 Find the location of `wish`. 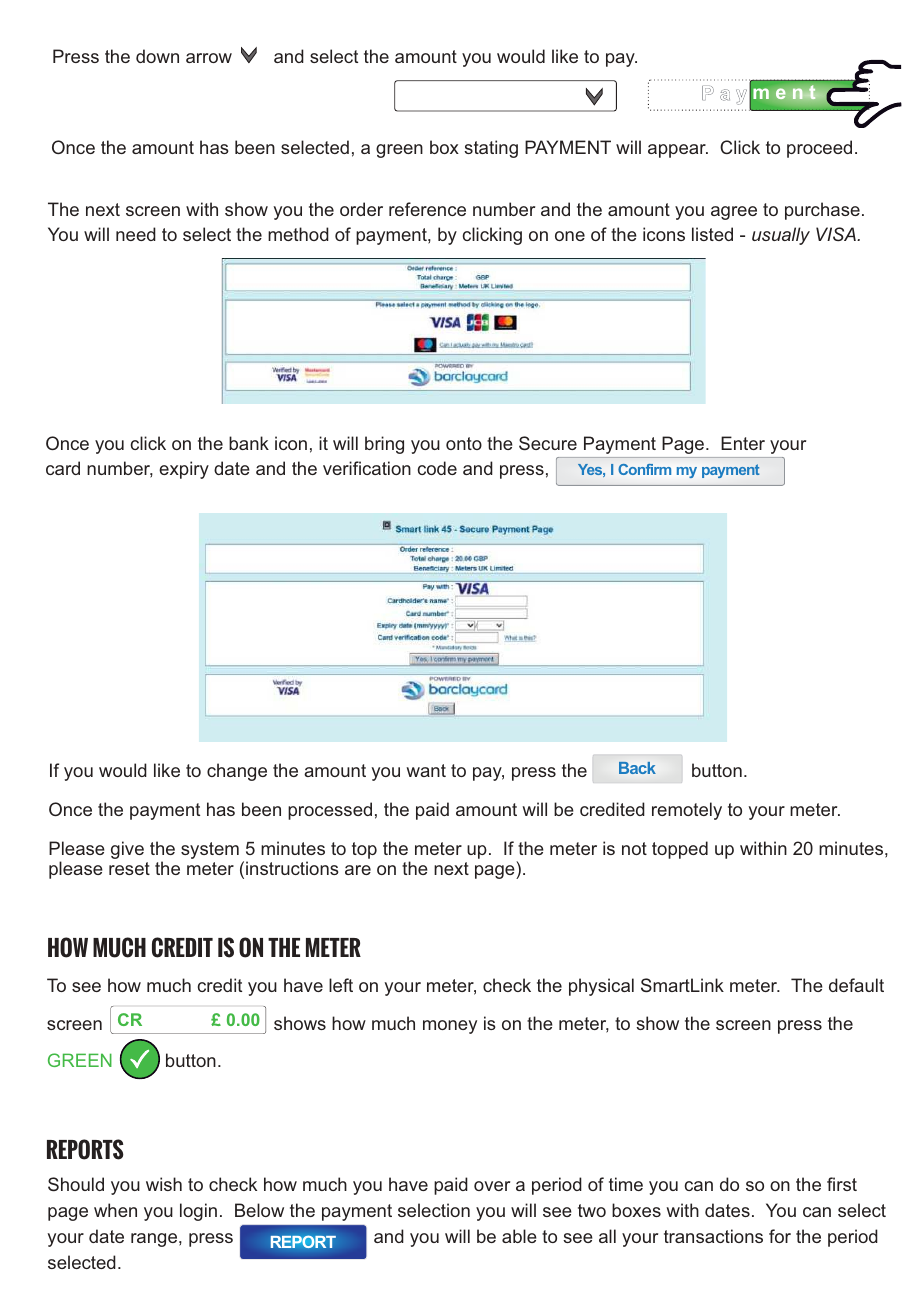

wish is located at coordinates (164, 1184).
